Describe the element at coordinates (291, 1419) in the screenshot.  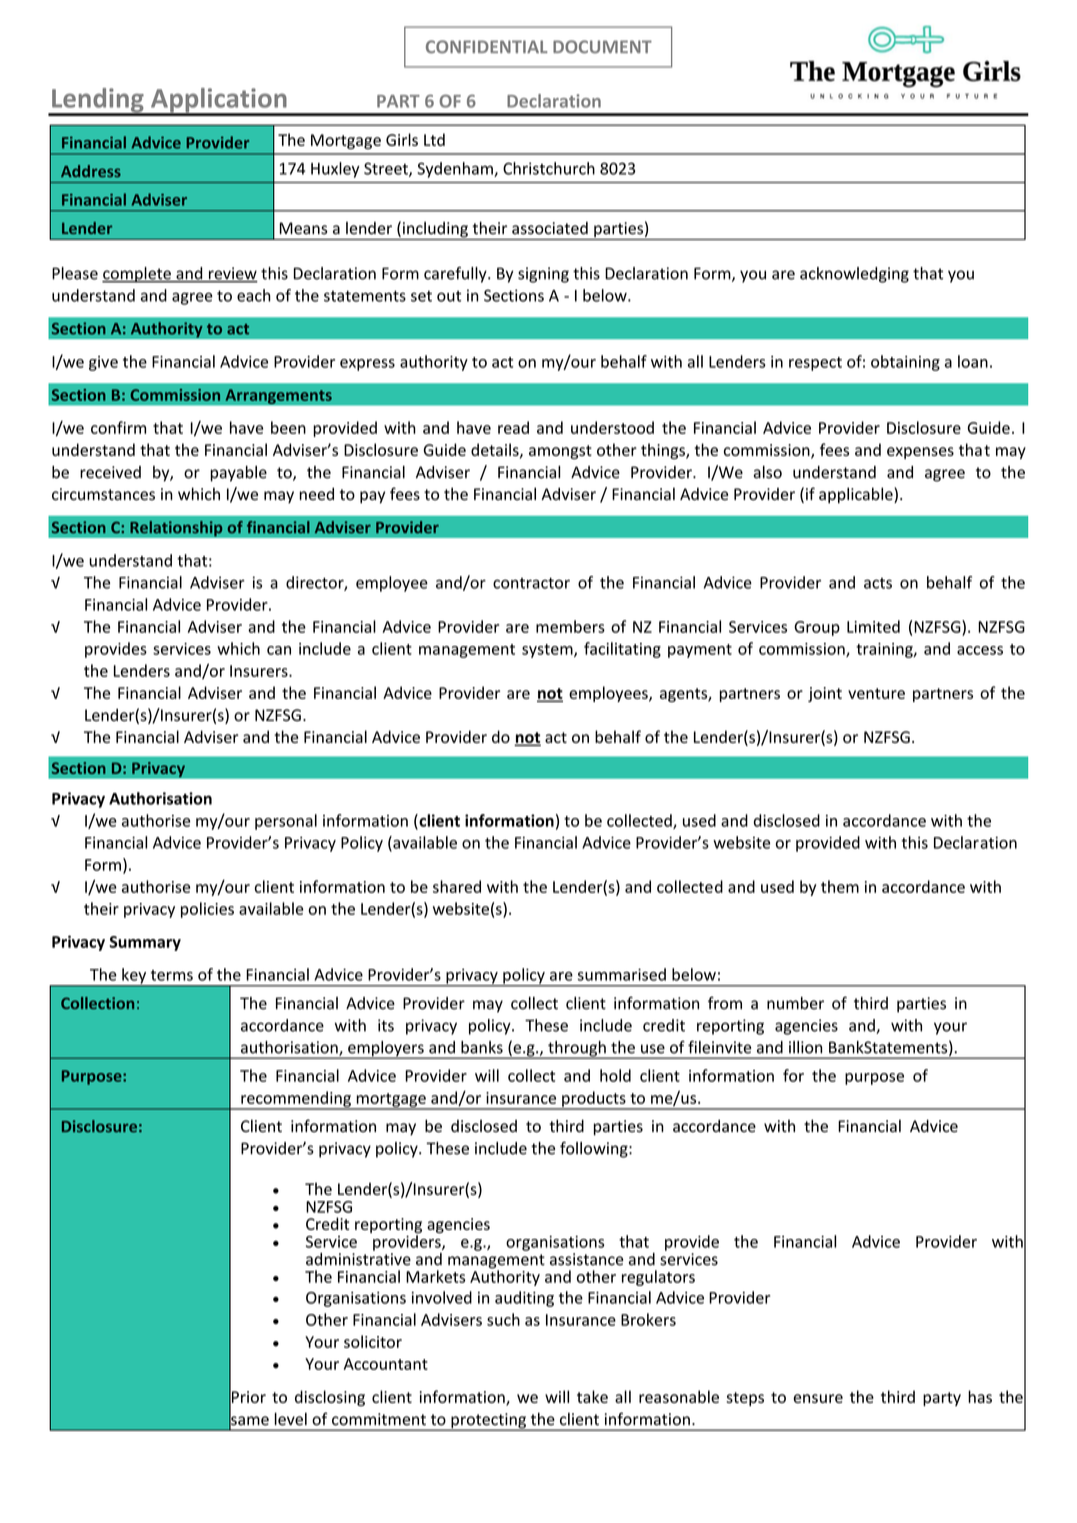
I see `level` at that location.
